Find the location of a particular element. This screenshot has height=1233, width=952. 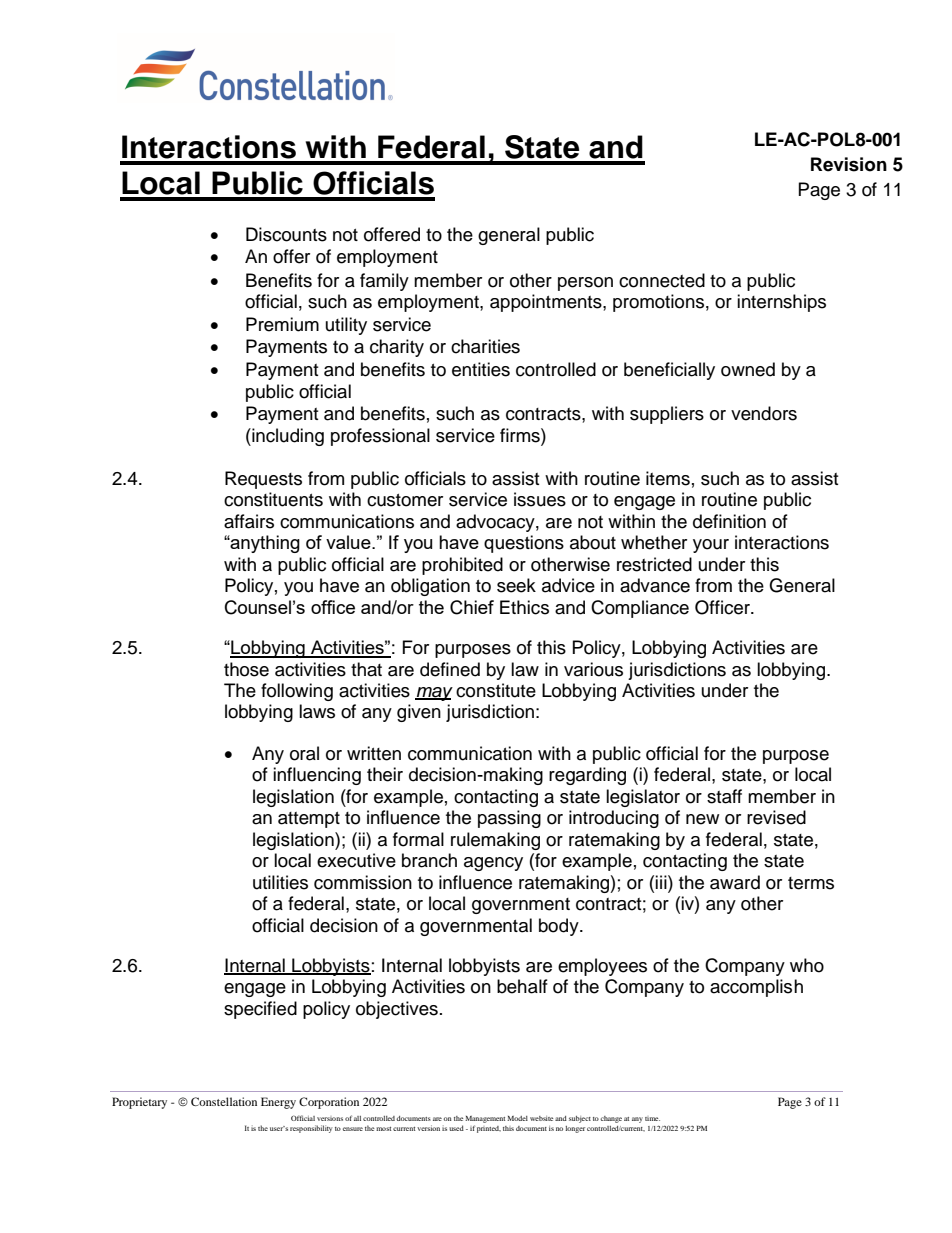

those is located at coordinates (246, 669).
